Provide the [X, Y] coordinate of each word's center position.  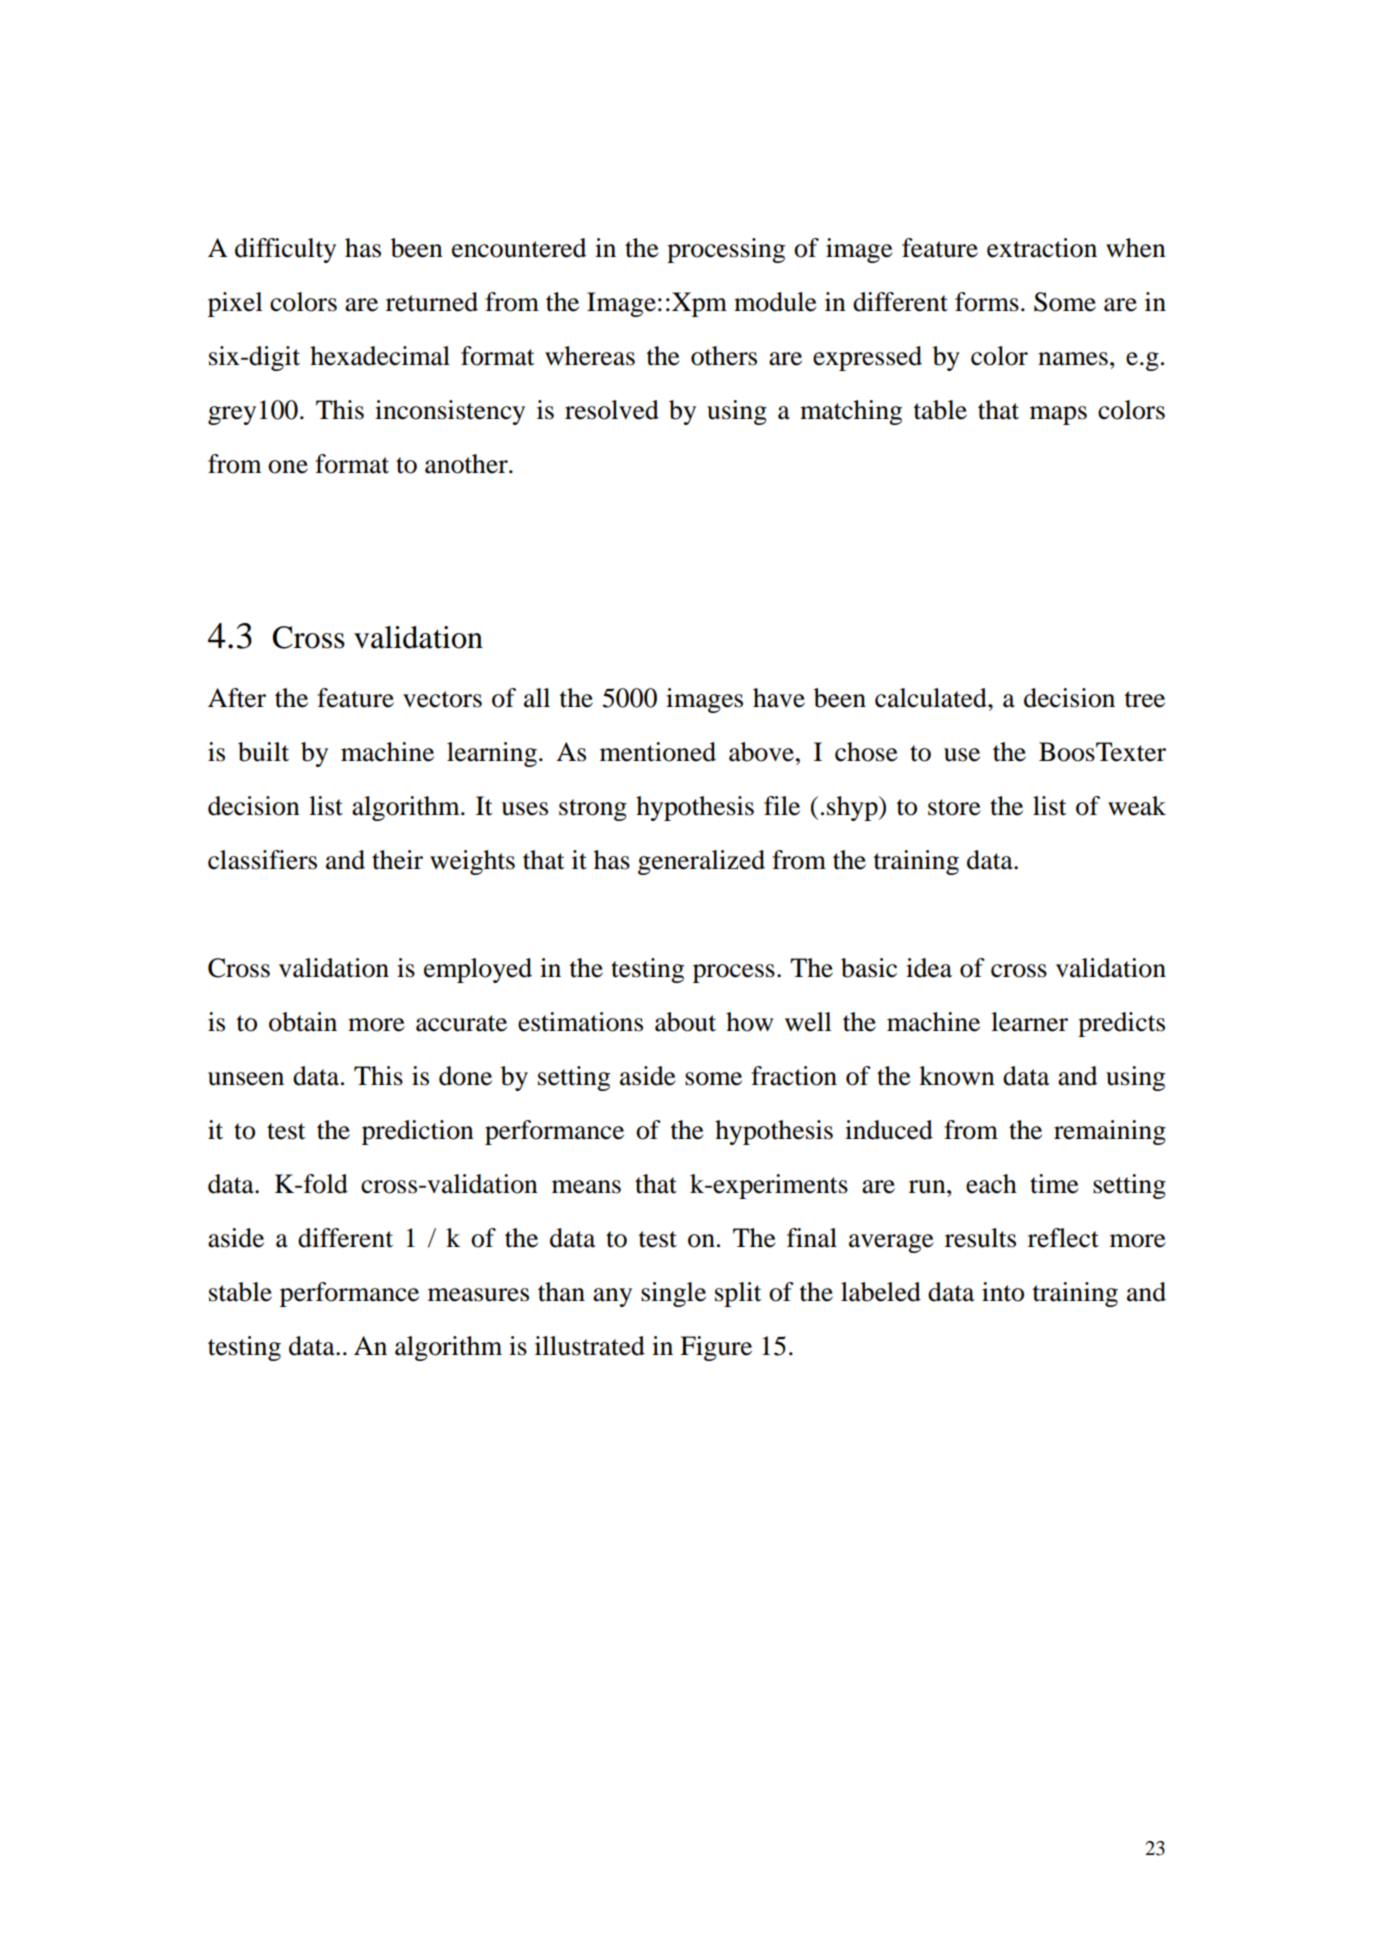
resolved [612, 410]
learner [1029, 1022]
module [775, 302]
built [263, 752]
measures [478, 1295]
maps [1058, 415]
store [954, 807]
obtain [303, 1022]
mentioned [658, 752]
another [467, 464]
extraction [1042, 248]
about [685, 1022]
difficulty [285, 250]
